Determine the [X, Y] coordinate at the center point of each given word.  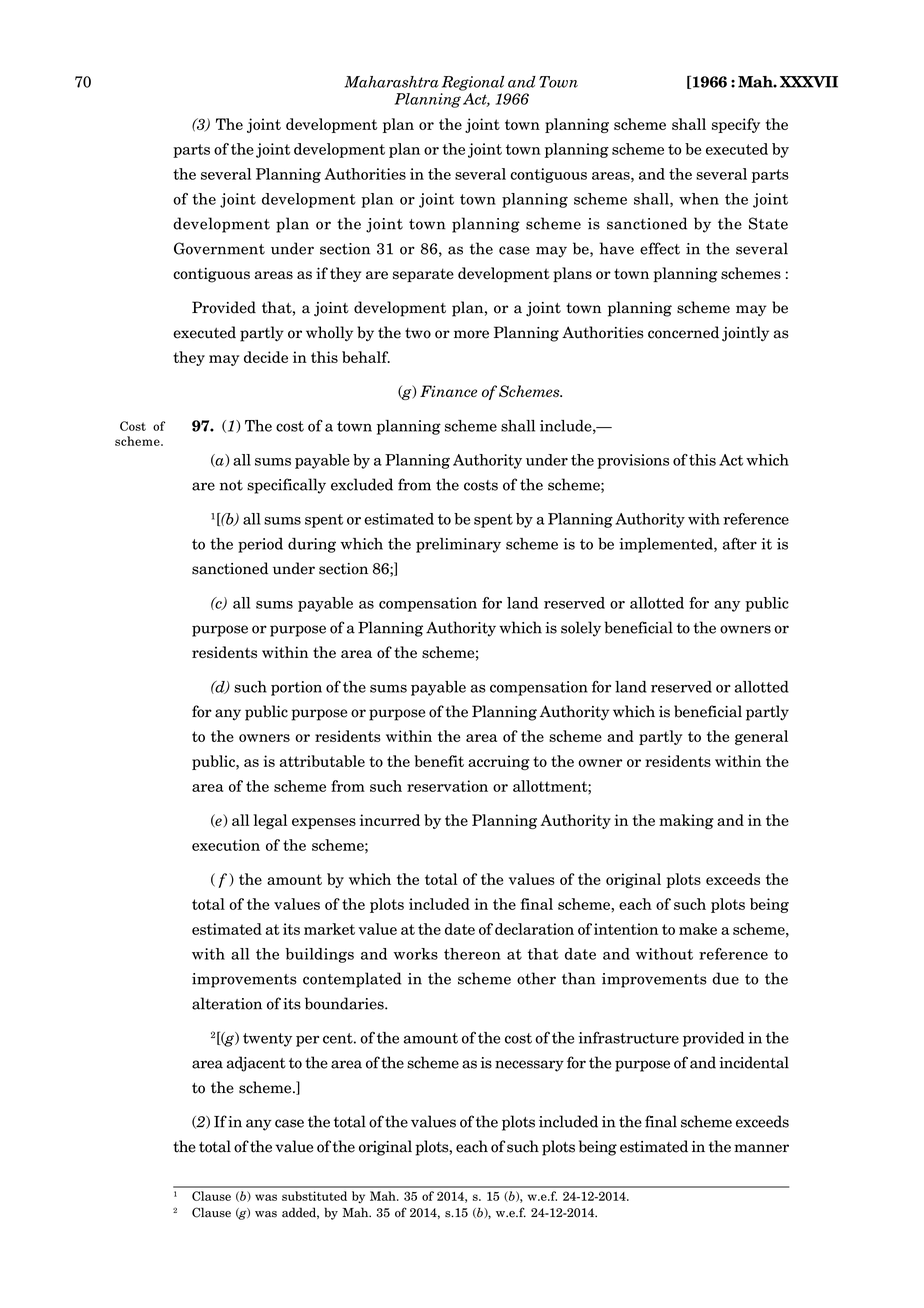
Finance [448, 391]
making [686, 821]
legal [270, 821]
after [740, 543]
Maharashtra [391, 82]
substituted [314, 1196]
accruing [499, 762]
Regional [473, 83]
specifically [286, 486]
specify [736, 125]
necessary [529, 1066]
